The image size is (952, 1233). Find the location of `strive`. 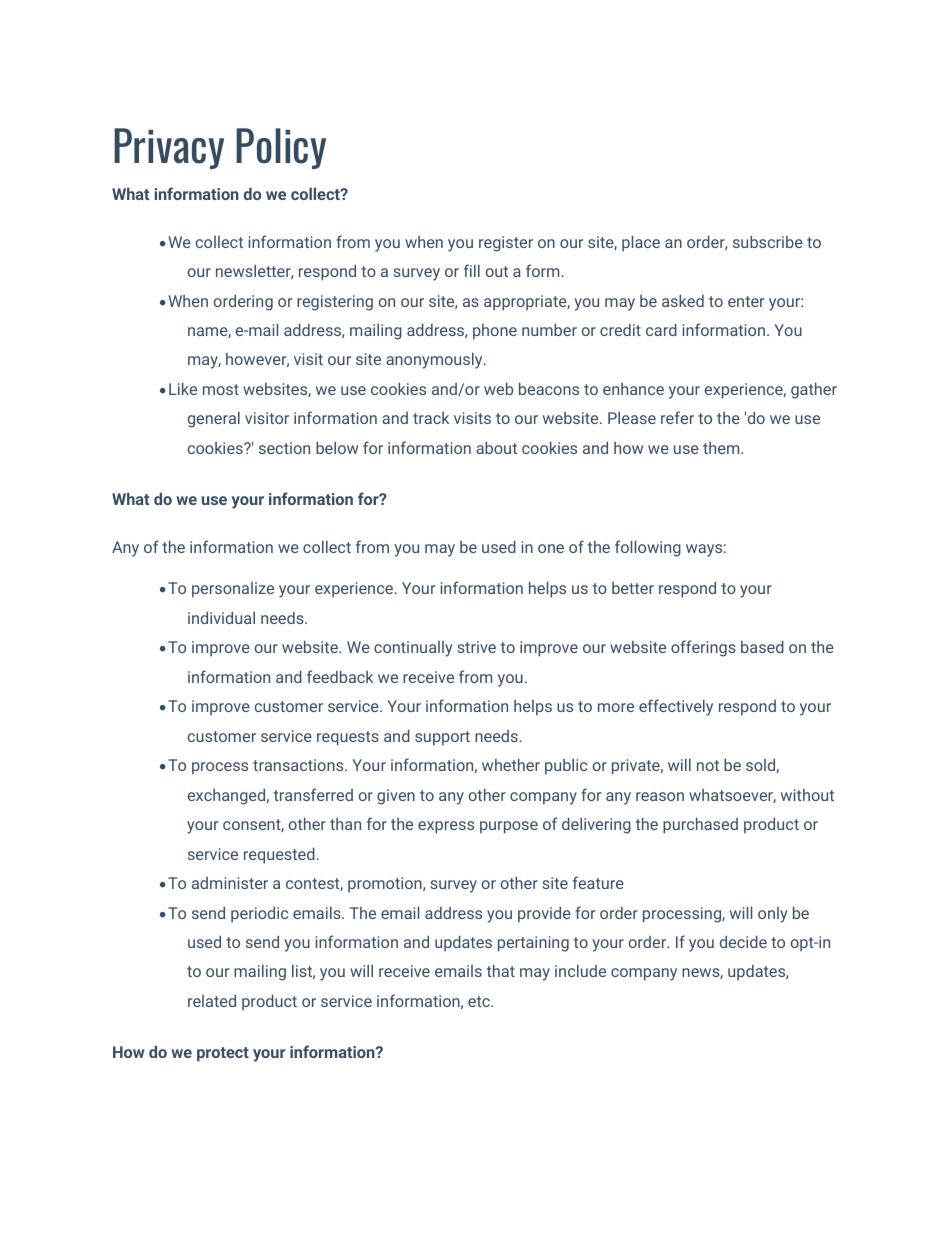

strive is located at coordinates (476, 647).
